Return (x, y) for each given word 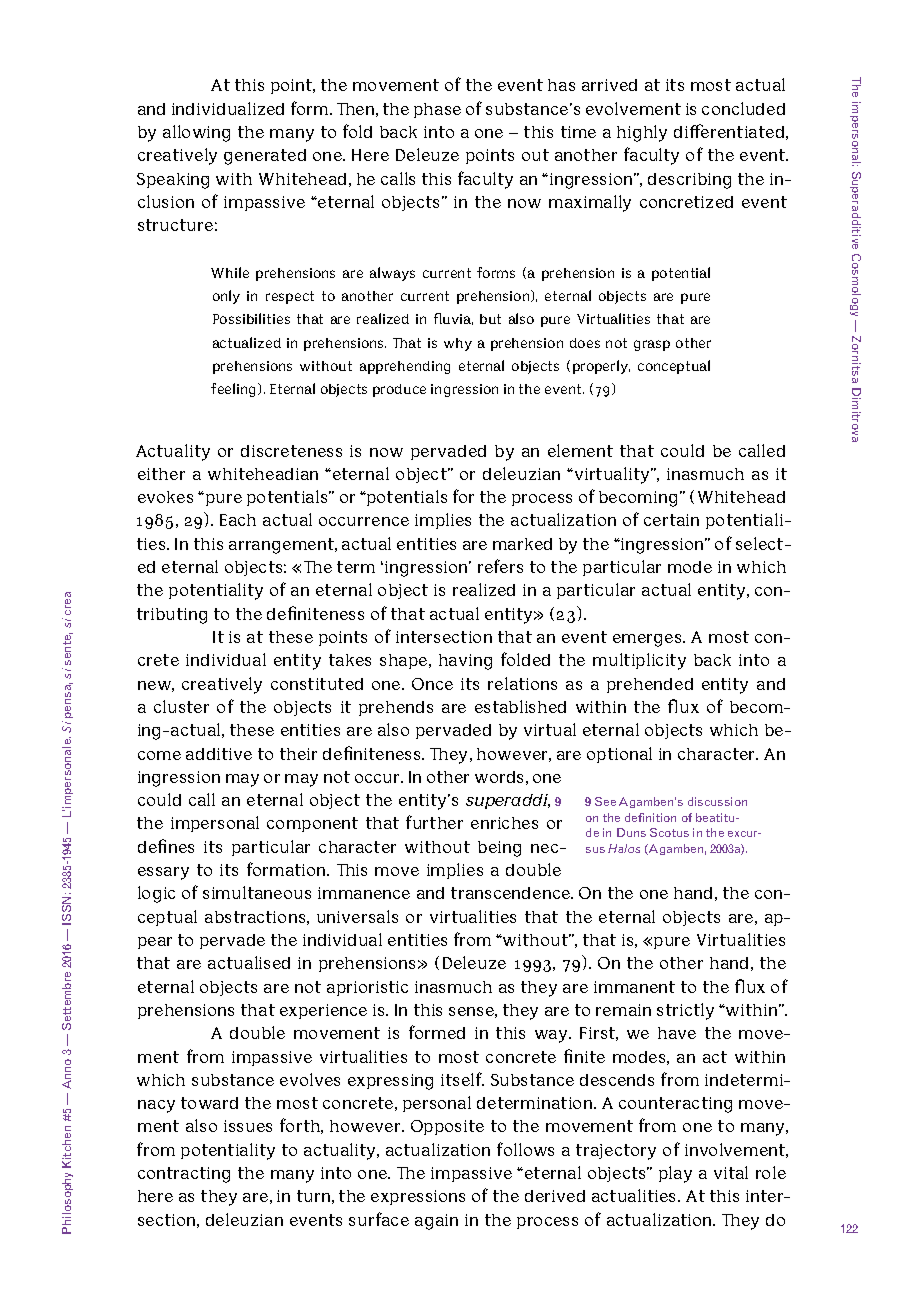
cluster (181, 706)
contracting (184, 1175)
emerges (648, 640)
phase (437, 110)
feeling (235, 390)
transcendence (511, 893)
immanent (634, 987)
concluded (743, 108)
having (465, 662)
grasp (652, 345)
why (458, 344)
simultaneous (257, 892)
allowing (196, 133)
